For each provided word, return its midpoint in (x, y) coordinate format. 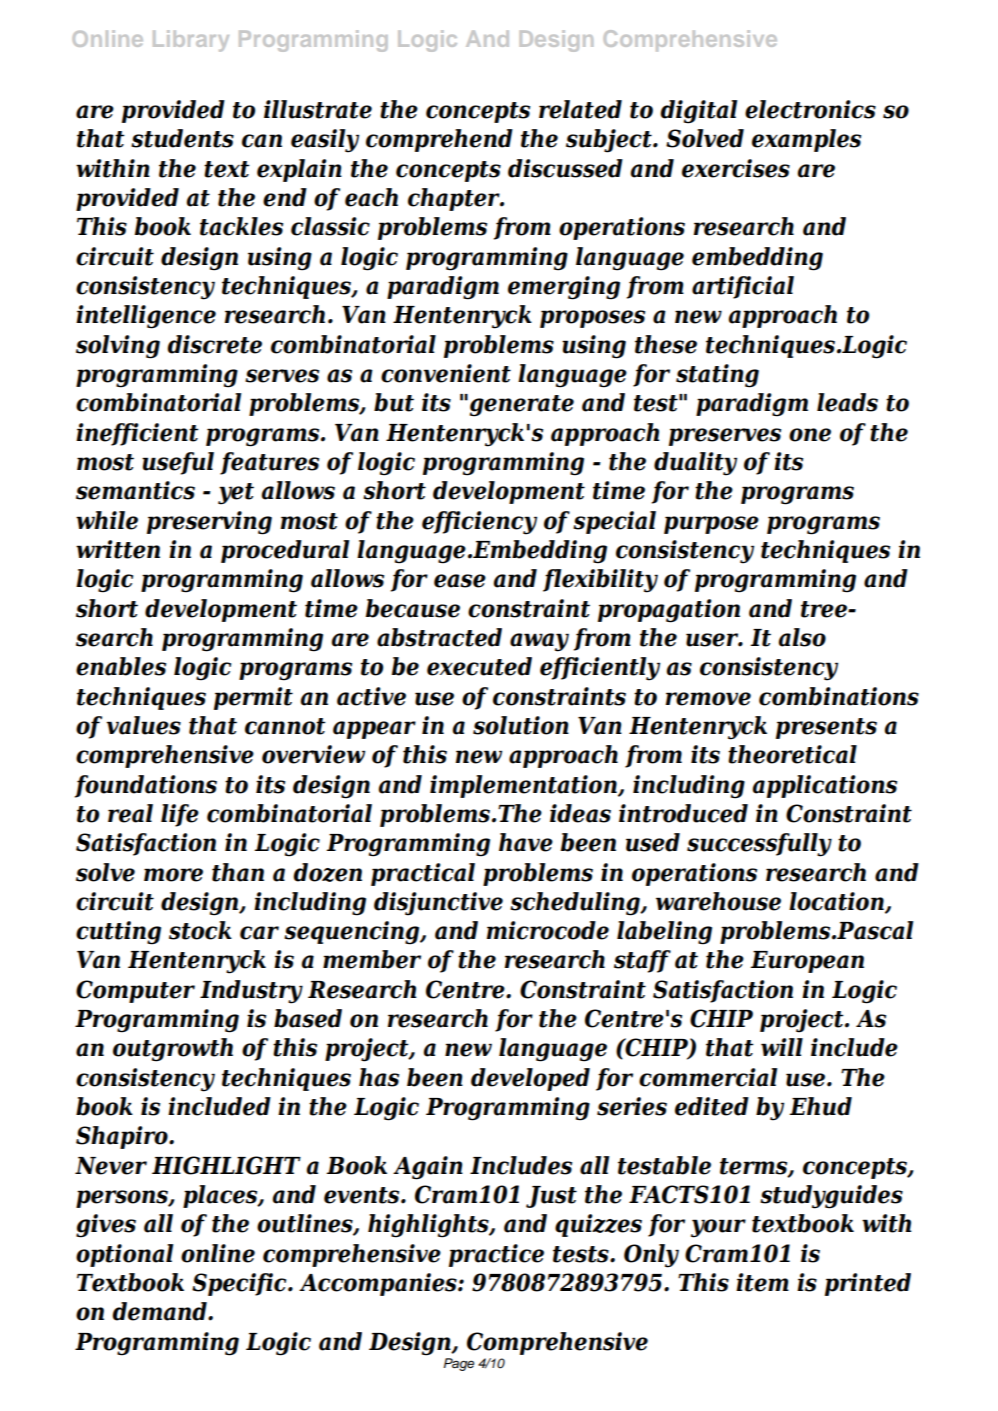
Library (191, 41)
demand (160, 1311)
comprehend (439, 140)
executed (479, 666)
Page (458, 1364)
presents (826, 728)
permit (253, 698)
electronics (810, 109)
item (762, 1282)
